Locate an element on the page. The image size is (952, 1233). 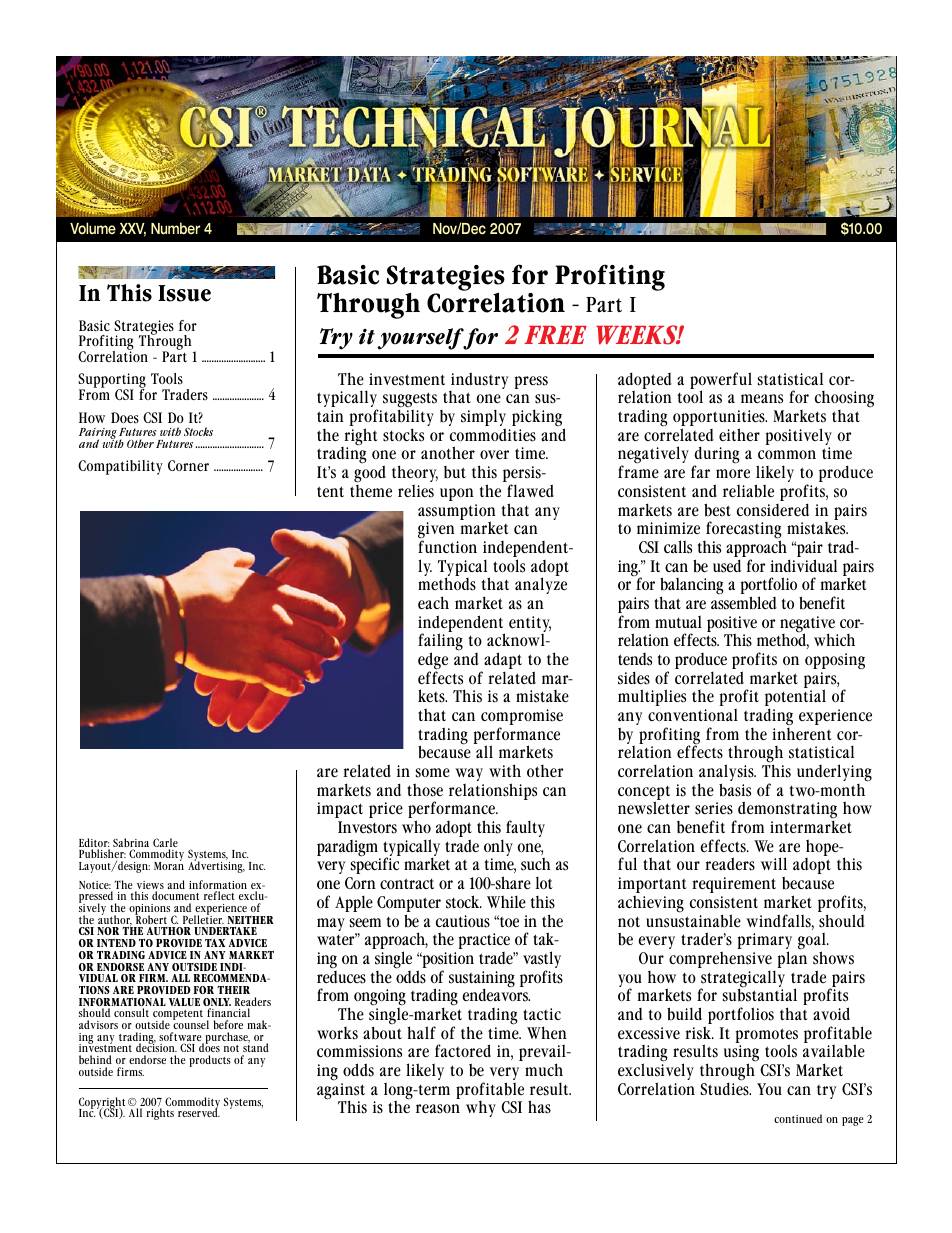
FREE is located at coordinates (555, 334).
